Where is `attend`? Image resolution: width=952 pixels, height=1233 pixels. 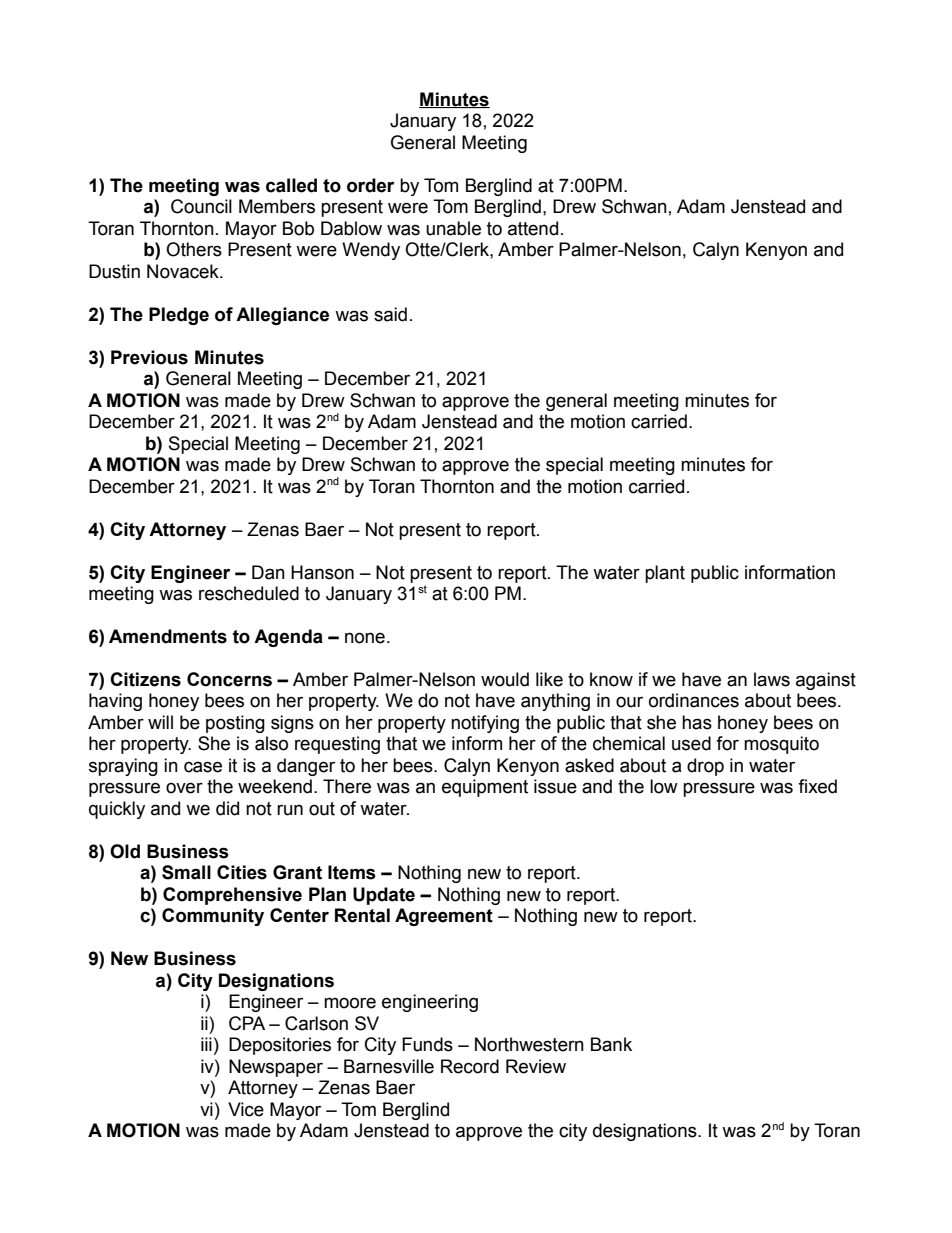 attend is located at coordinates (533, 228).
